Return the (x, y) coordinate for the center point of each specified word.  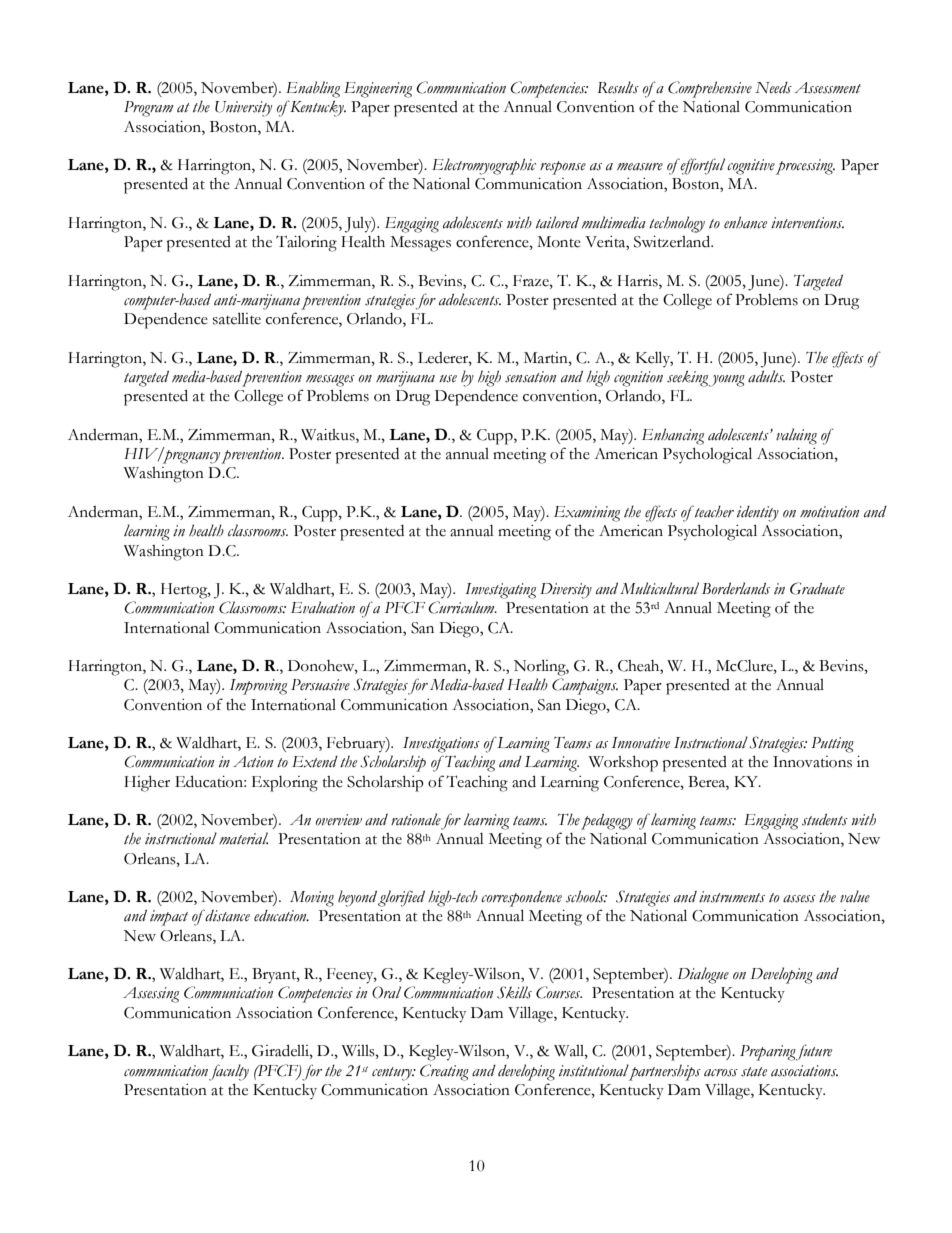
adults (766, 376)
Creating (444, 1072)
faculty (229, 1072)
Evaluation (323, 607)
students (825, 820)
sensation (530, 377)
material (243, 838)
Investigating (500, 591)
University (243, 109)
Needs (773, 88)
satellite (237, 318)
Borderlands (736, 588)
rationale (416, 819)
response (563, 168)
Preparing (768, 1053)
